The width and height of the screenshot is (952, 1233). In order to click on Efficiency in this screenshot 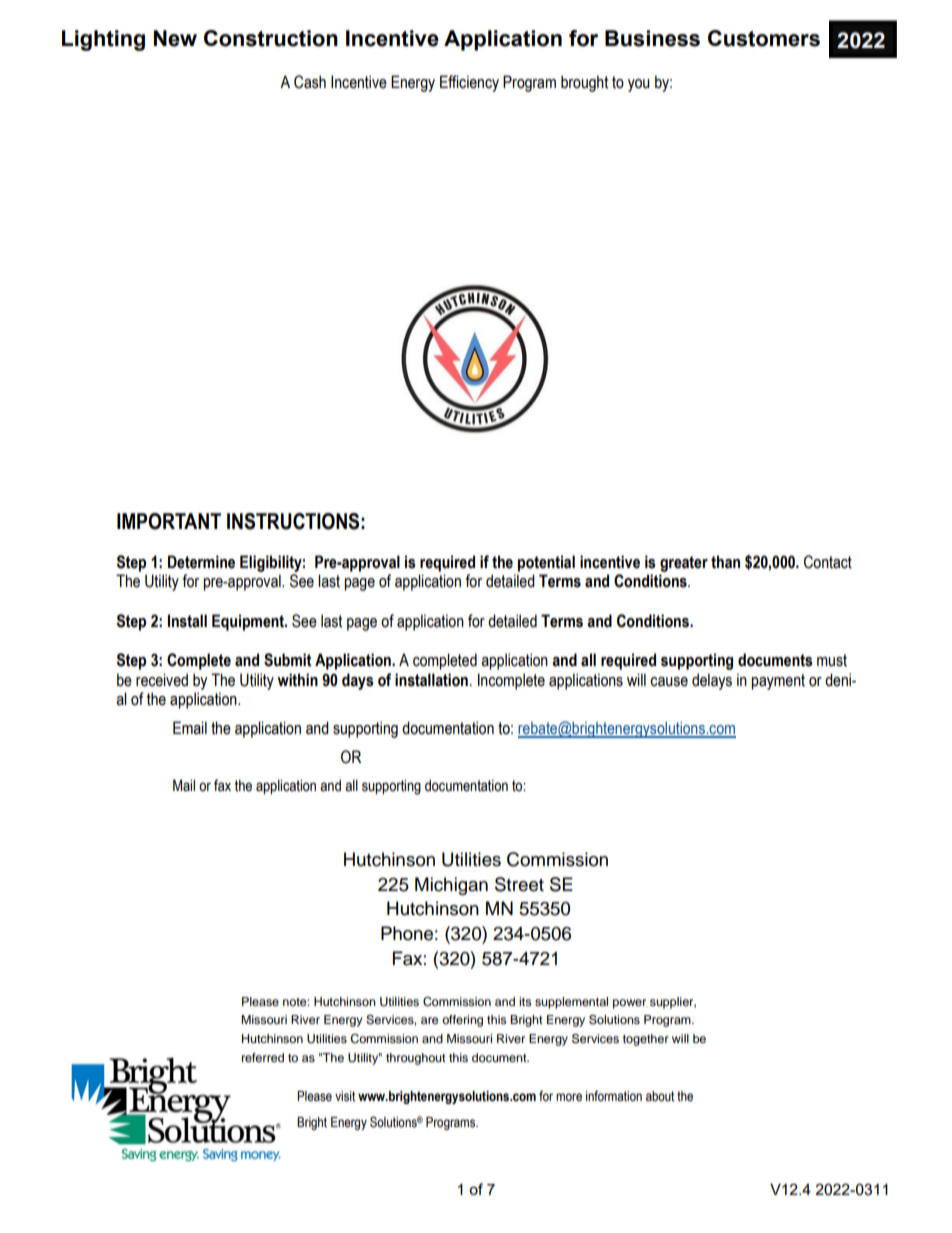, I will do `click(469, 83)`.
